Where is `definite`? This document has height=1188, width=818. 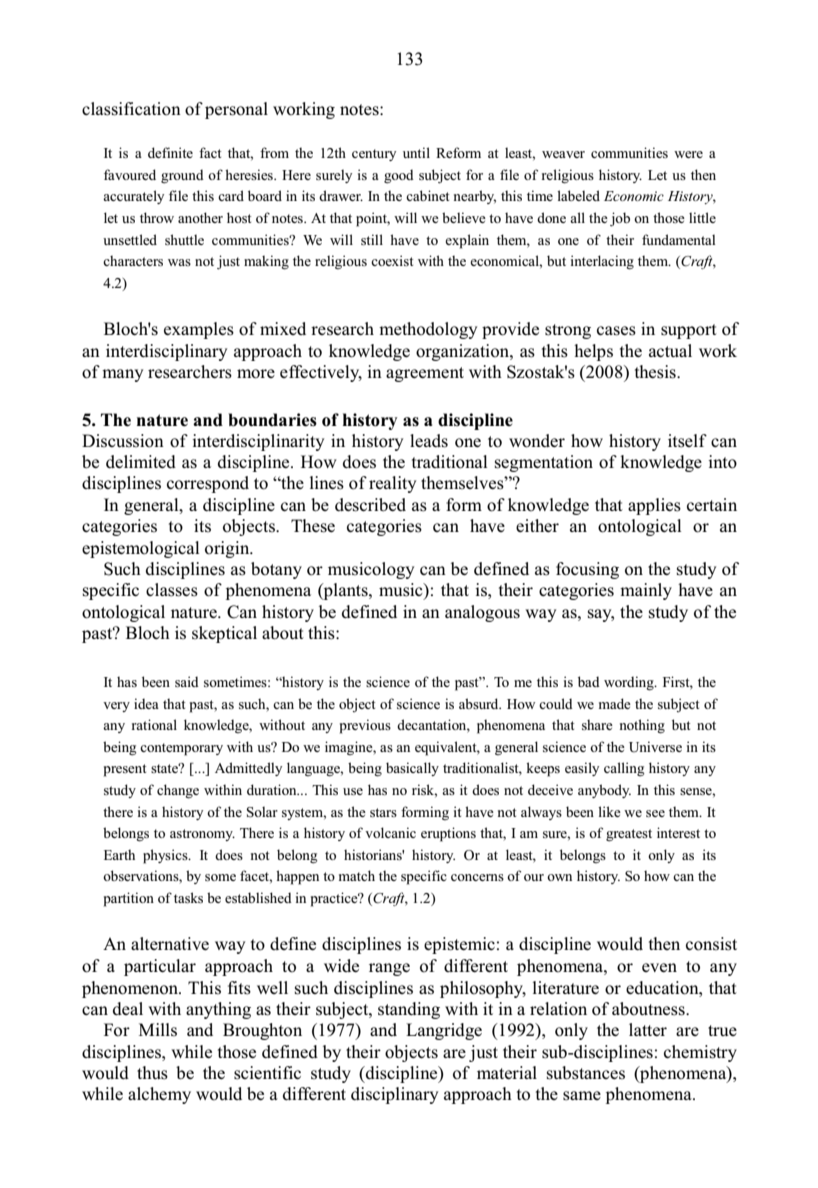
definite is located at coordinates (170, 152).
